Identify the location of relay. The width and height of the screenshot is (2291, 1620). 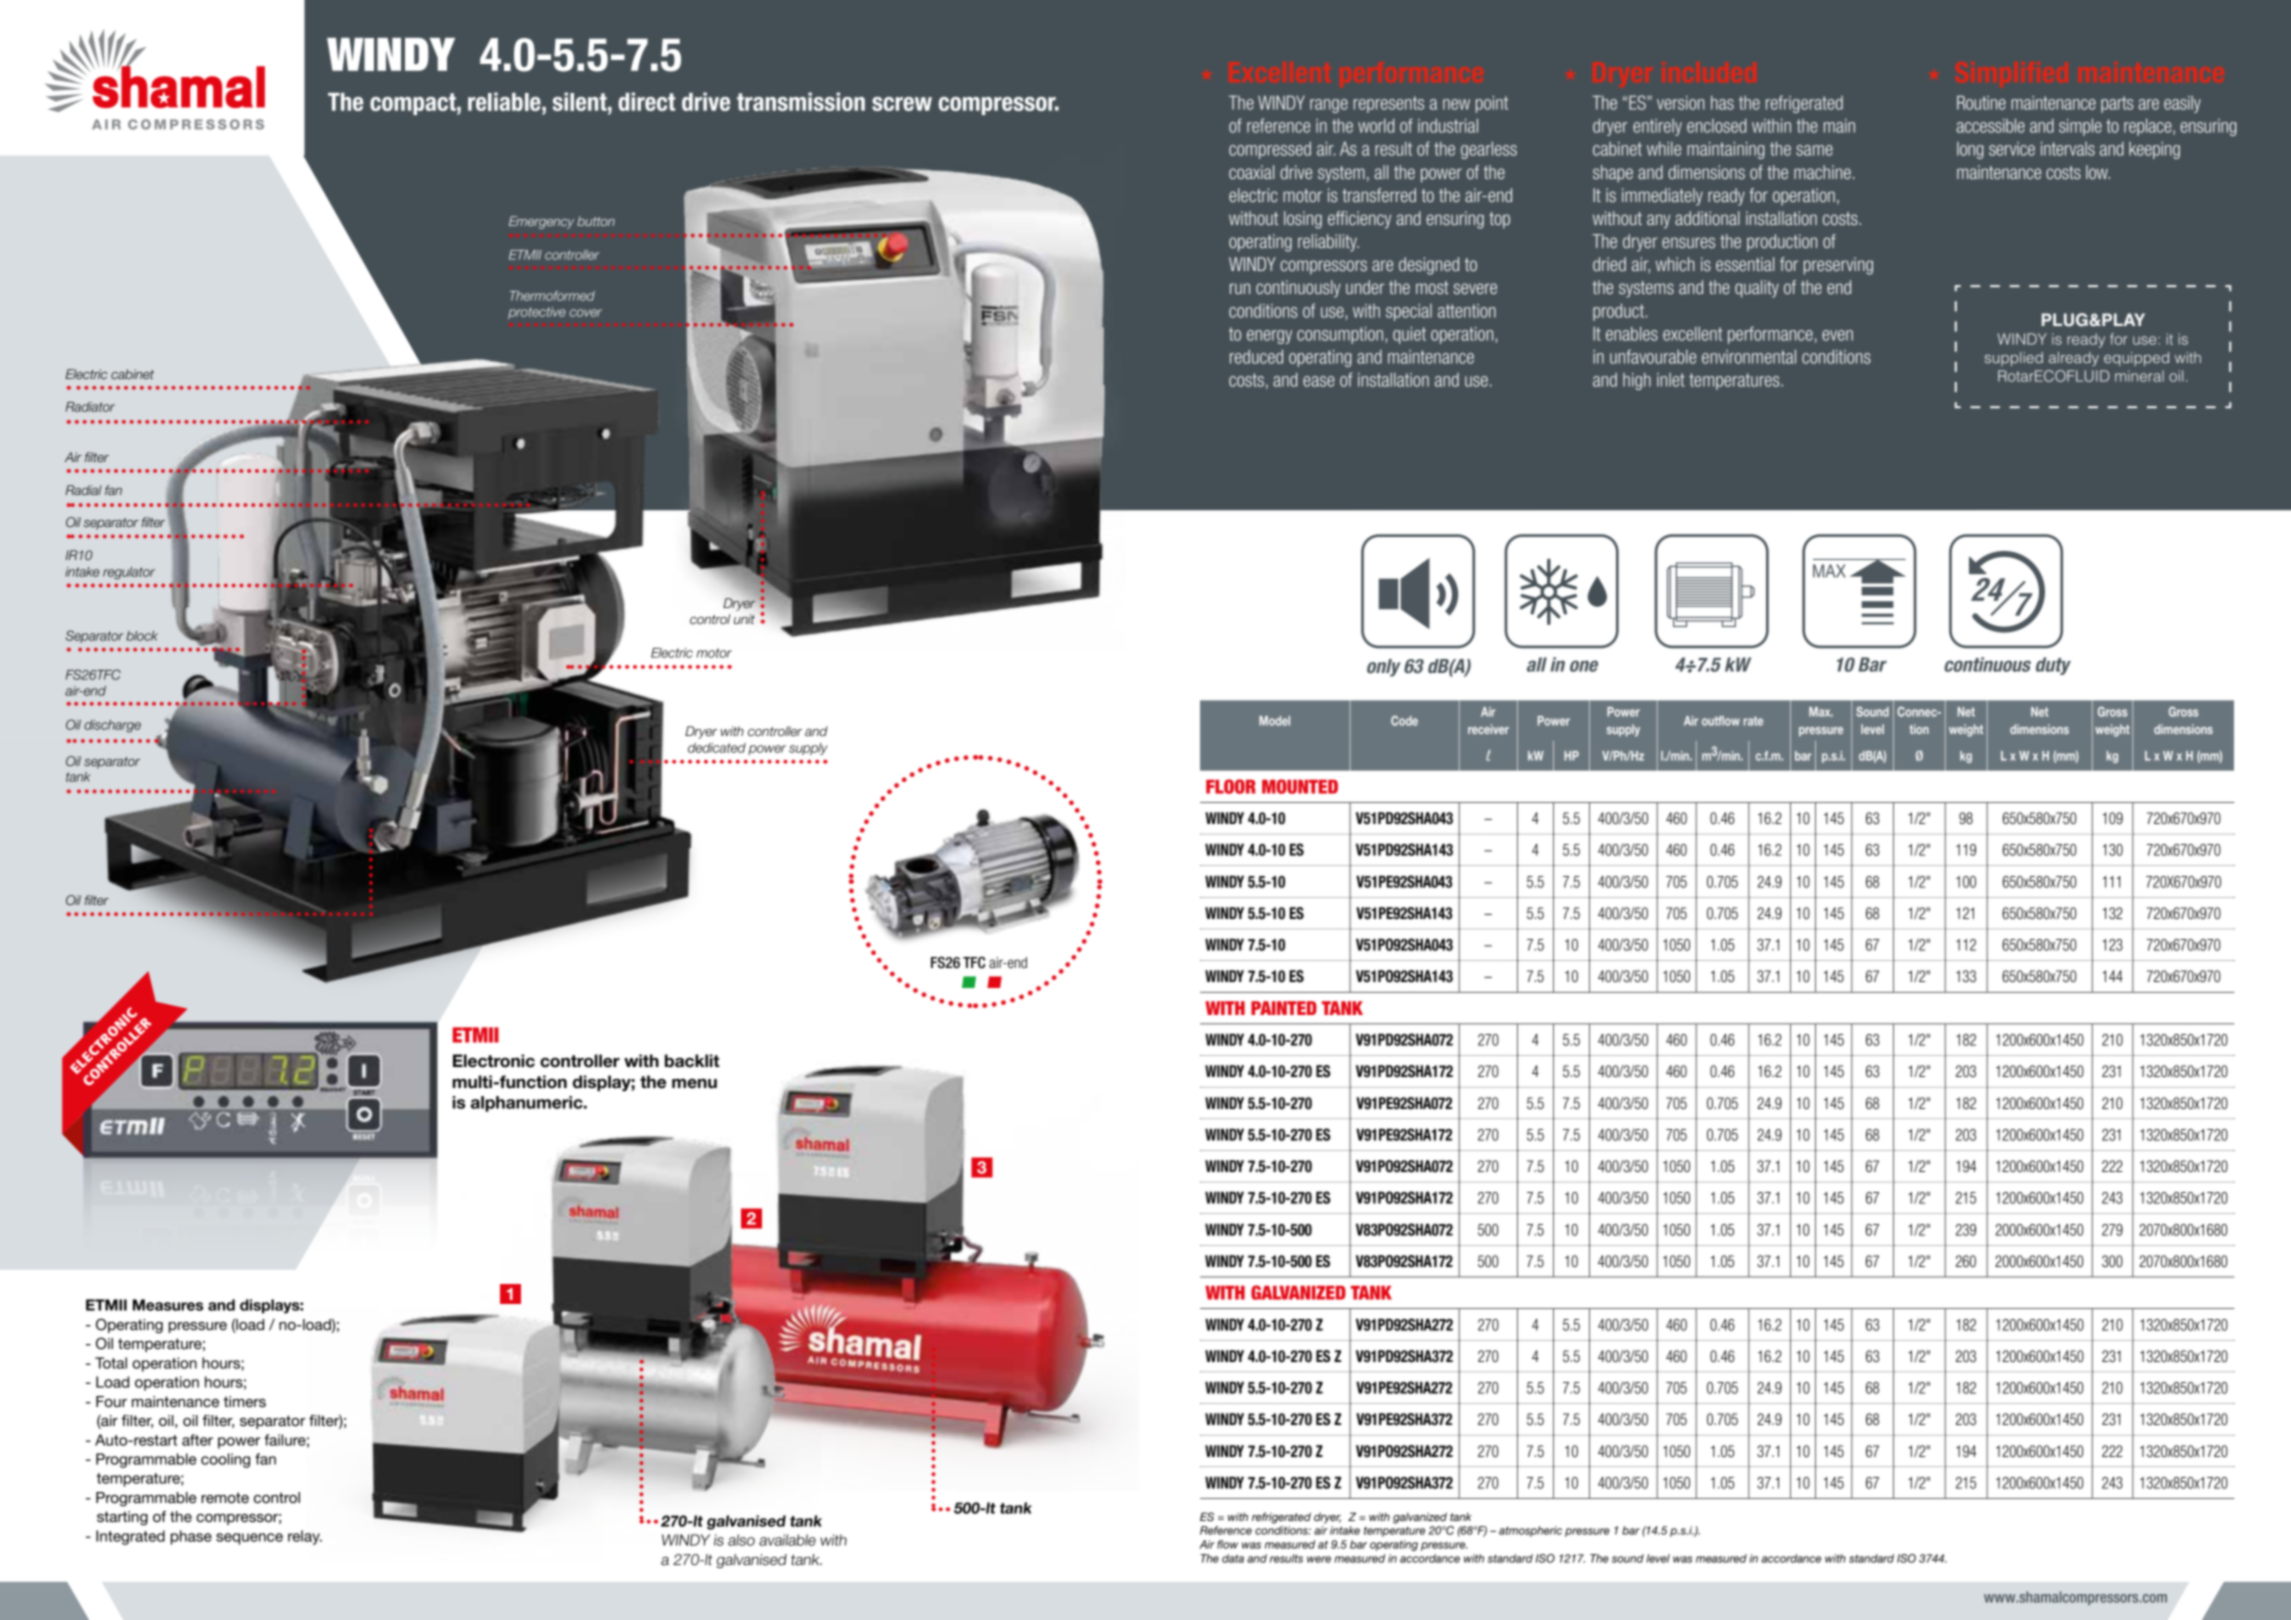
(305, 1537).
